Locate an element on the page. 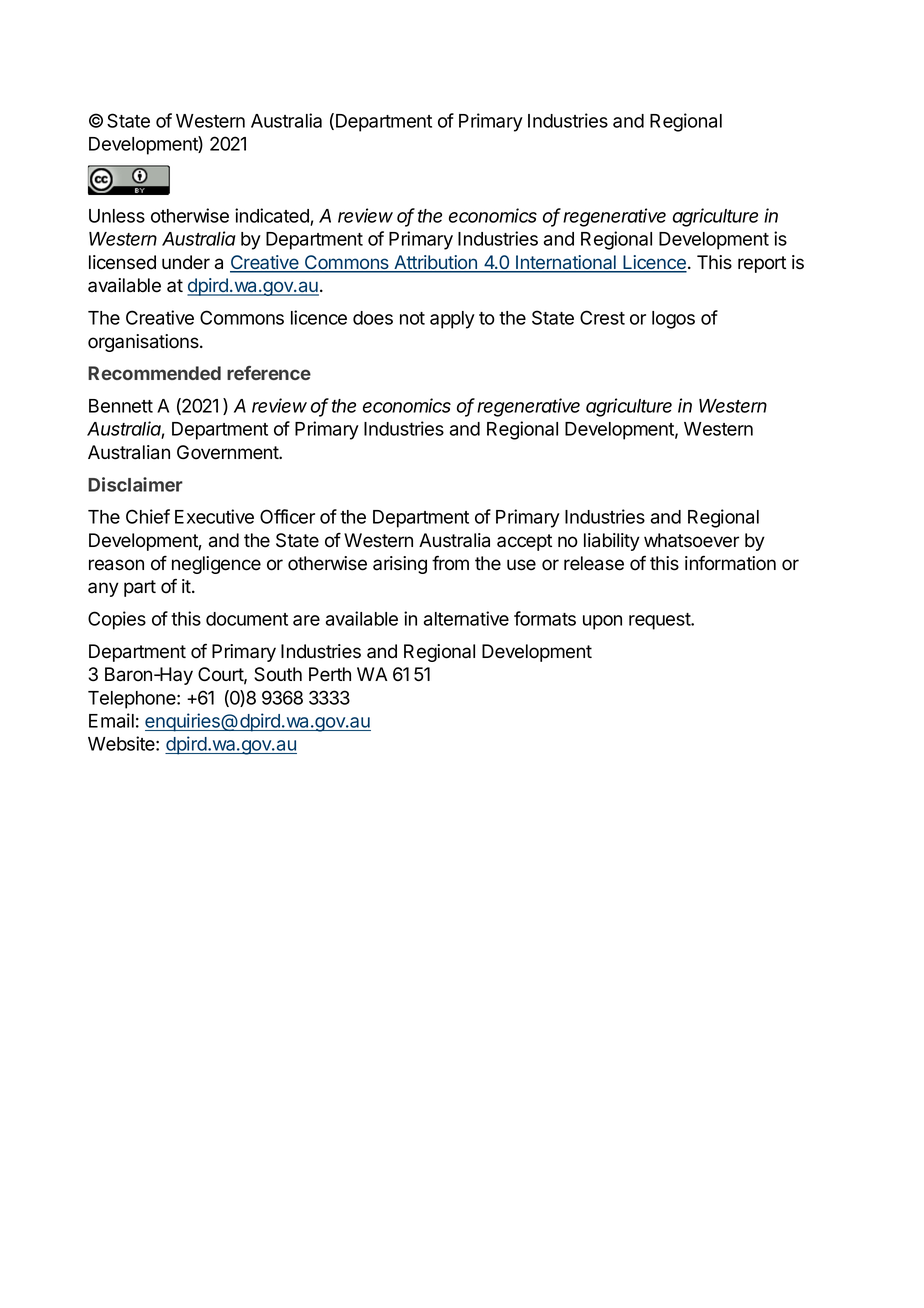 This page has width=924, height=1308. whatsoever is located at coordinates (691, 540).
